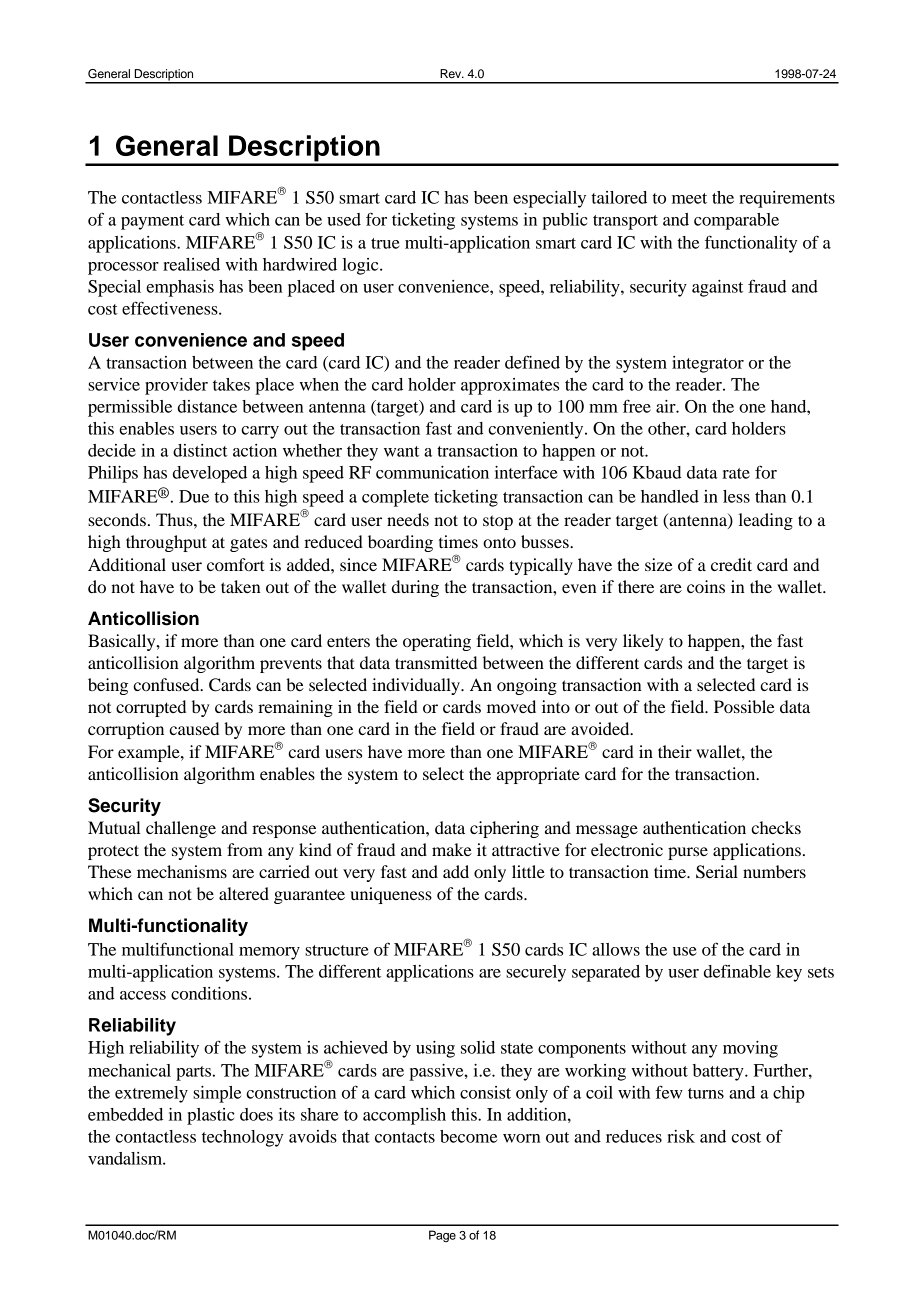  What do you see at coordinates (242, 1138) in the screenshot?
I see `technology` at bounding box center [242, 1138].
